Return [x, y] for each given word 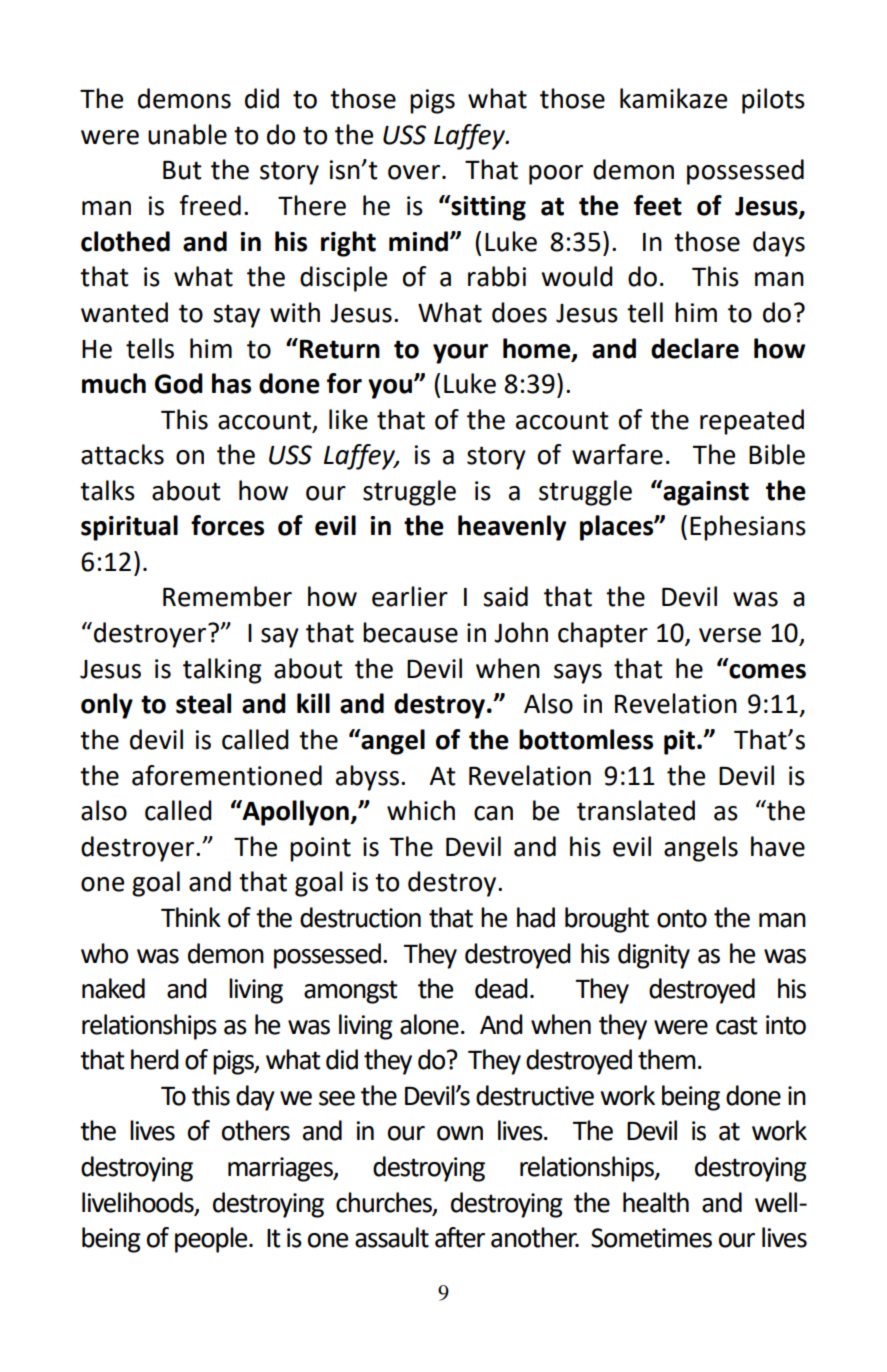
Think [191, 917]
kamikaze [673, 98]
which [421, 810]
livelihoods [139, 1203]
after [460, 1237]
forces [227, 525]
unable [187, 134]
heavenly [512, 528]
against [705, 493]
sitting [487, 208]
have [778, 846]
